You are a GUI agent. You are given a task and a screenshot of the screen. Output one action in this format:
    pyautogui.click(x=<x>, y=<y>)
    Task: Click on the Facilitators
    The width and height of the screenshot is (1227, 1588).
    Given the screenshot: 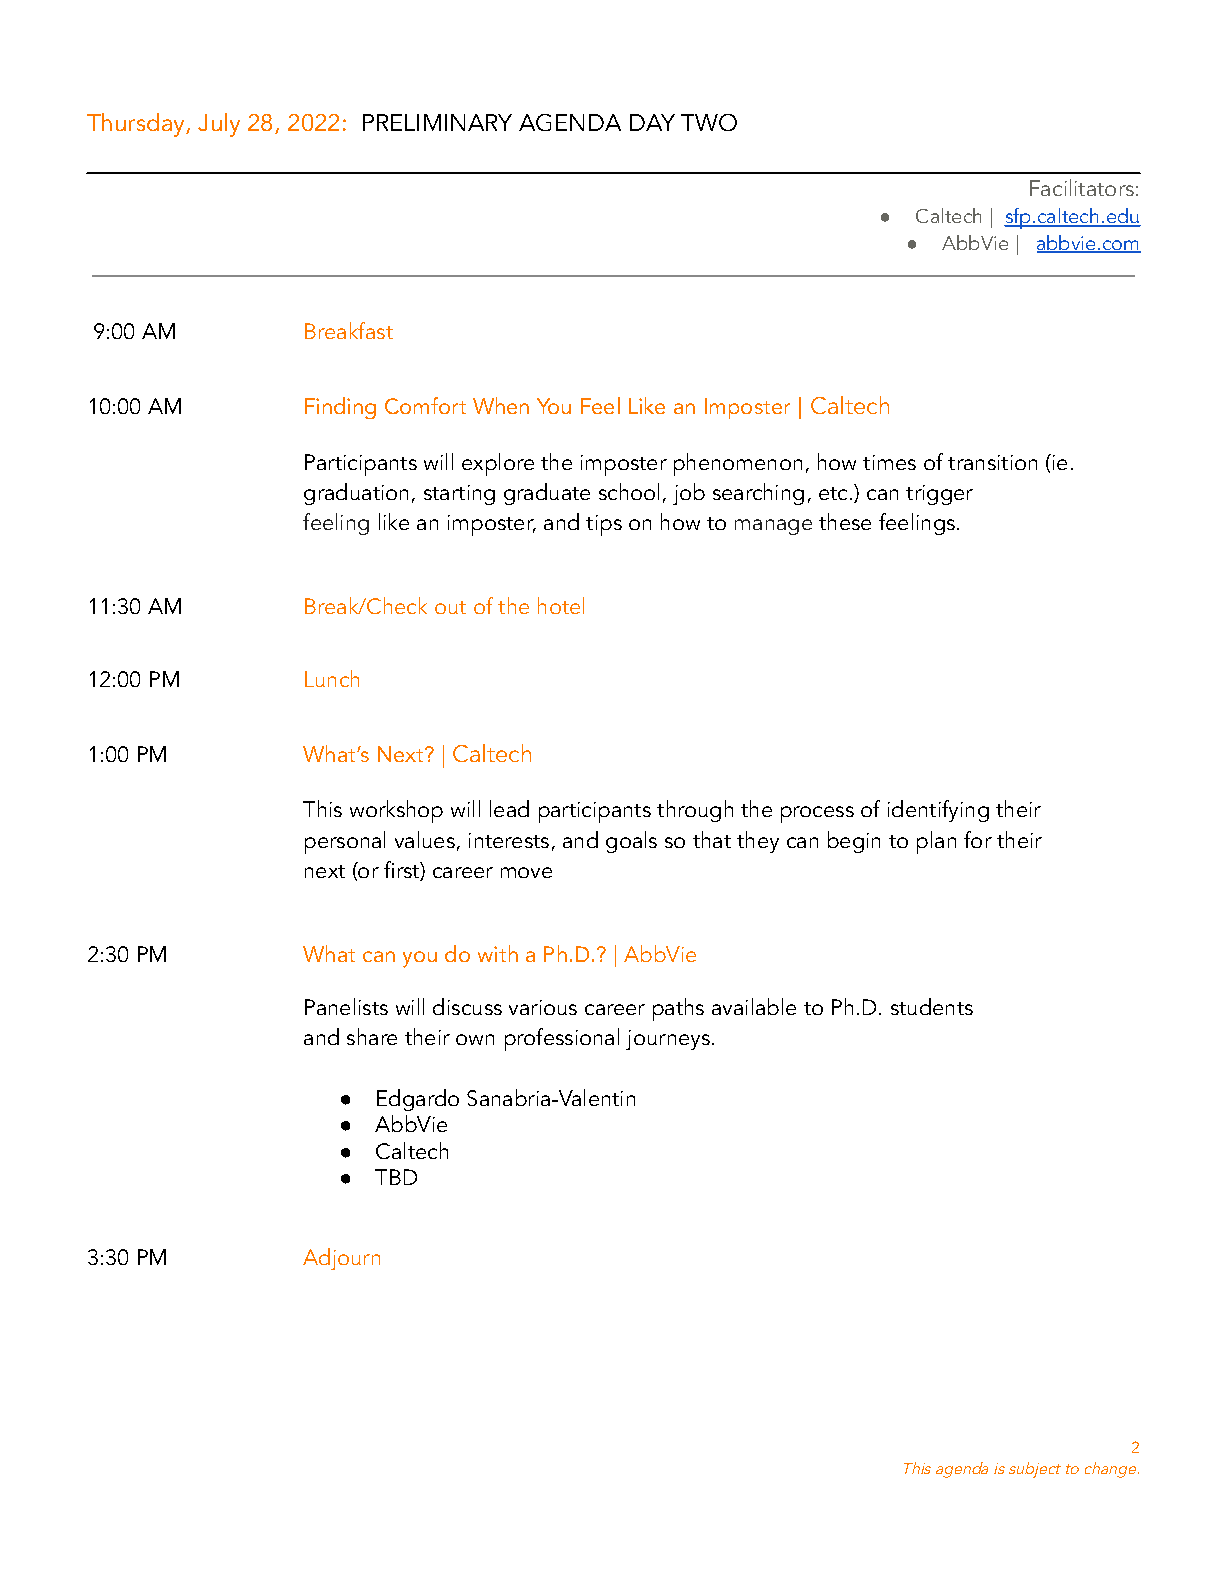 What is the action you would take?
    pyautogui.click(x=1082, y=187)
